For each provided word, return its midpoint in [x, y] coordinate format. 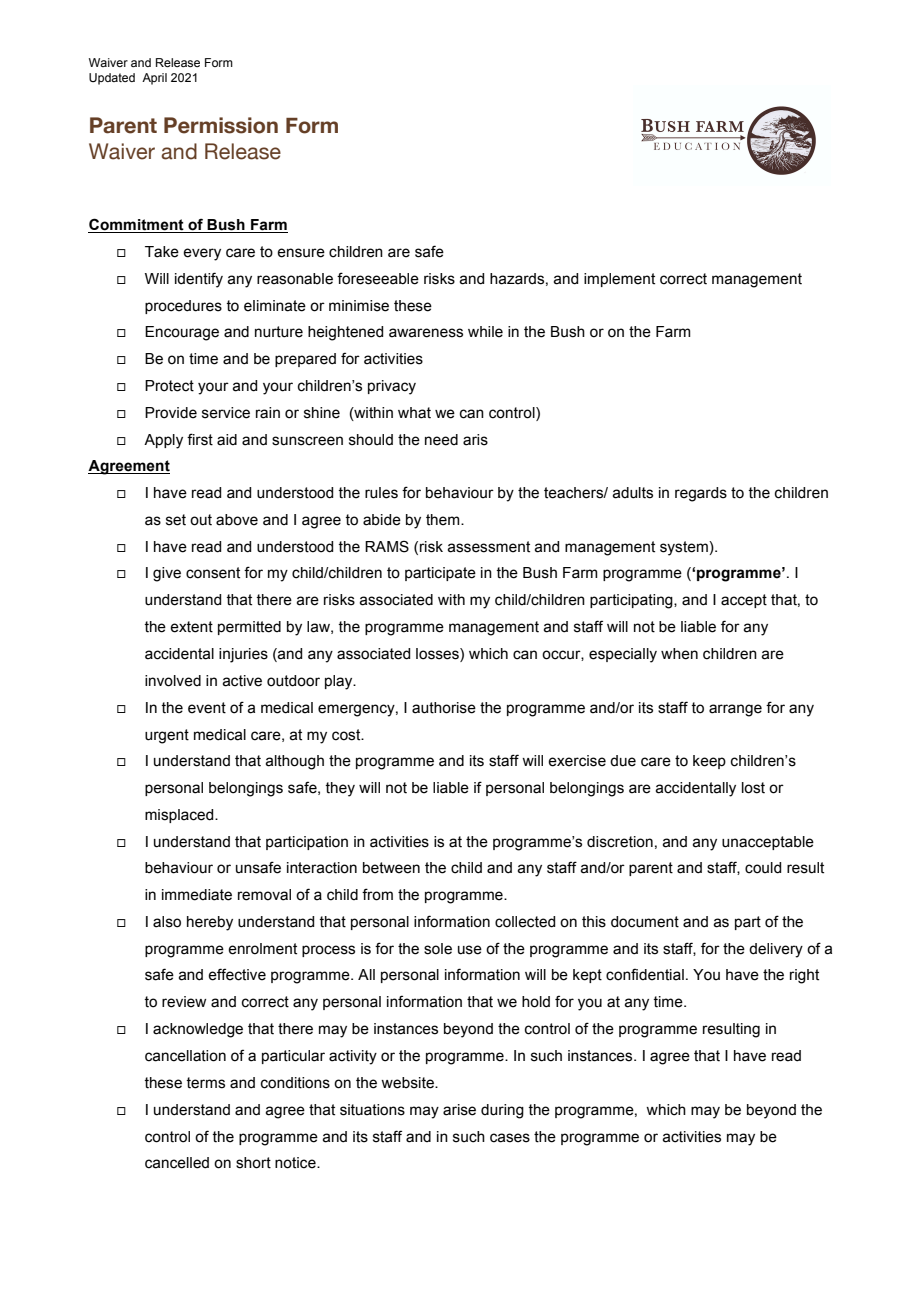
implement [619, 280]
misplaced [180, 816]
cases [510, 1138]
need [441, 440]
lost [753, 788]
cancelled [177, 1163]
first [200, 439]
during [502, 1111]
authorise [444, 708]
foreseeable [378, 278]
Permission [221, 125]
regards [701, 494]
